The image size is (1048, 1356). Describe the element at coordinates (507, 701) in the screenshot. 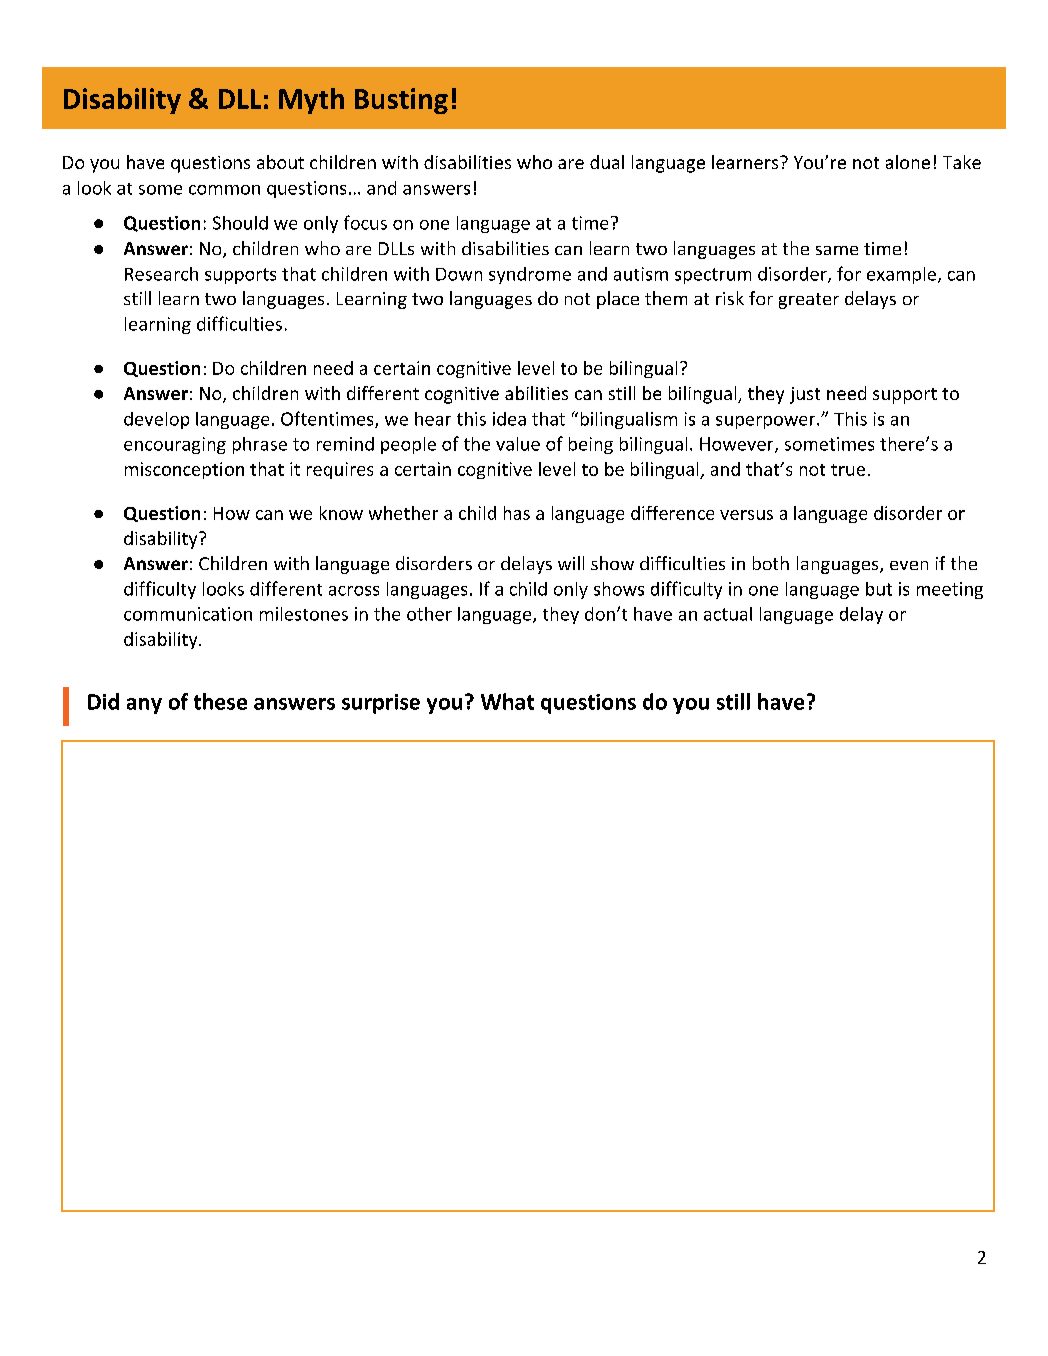

I see `What` at that location.
